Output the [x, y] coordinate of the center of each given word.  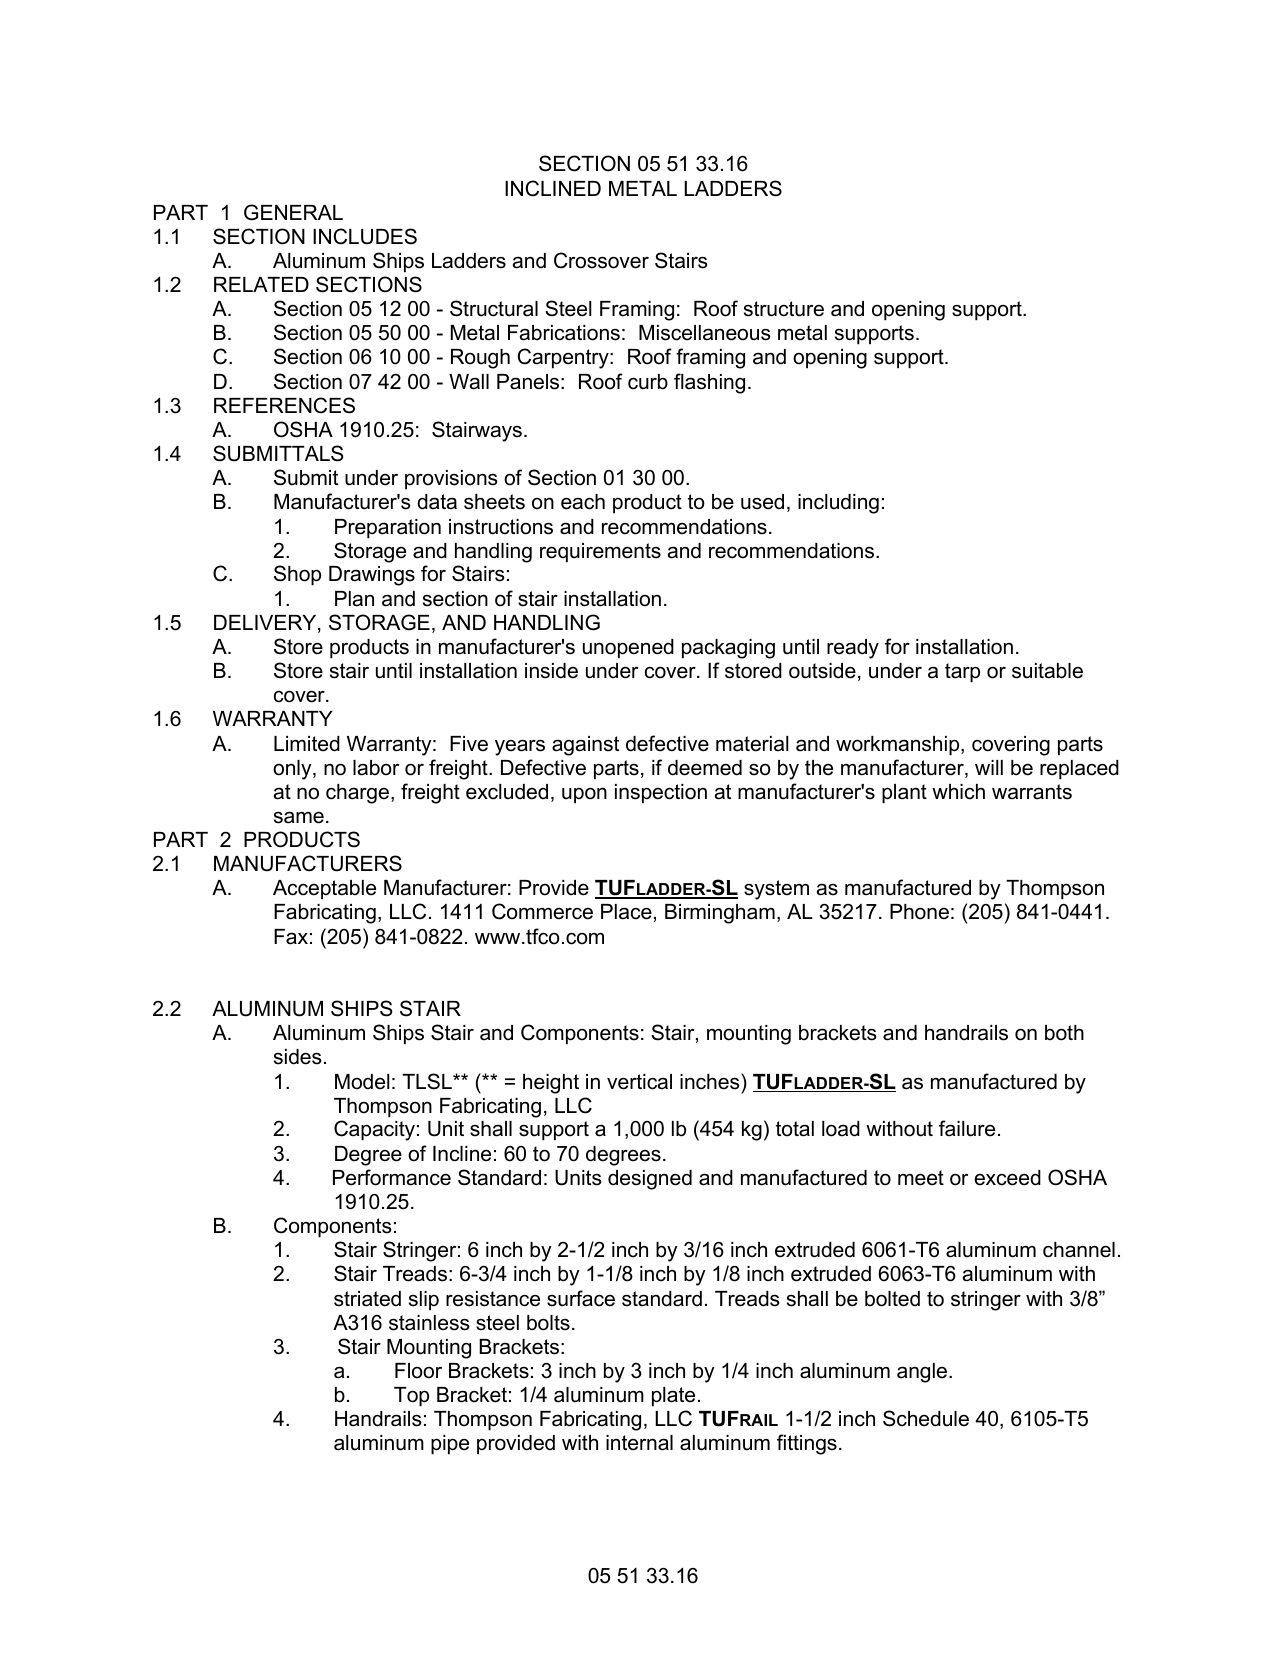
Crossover [601, 260]
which [958, 792]
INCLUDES [365, 236]
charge [357, 794]
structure [784, 309]
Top [411, 1397]
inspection [661, 794]
